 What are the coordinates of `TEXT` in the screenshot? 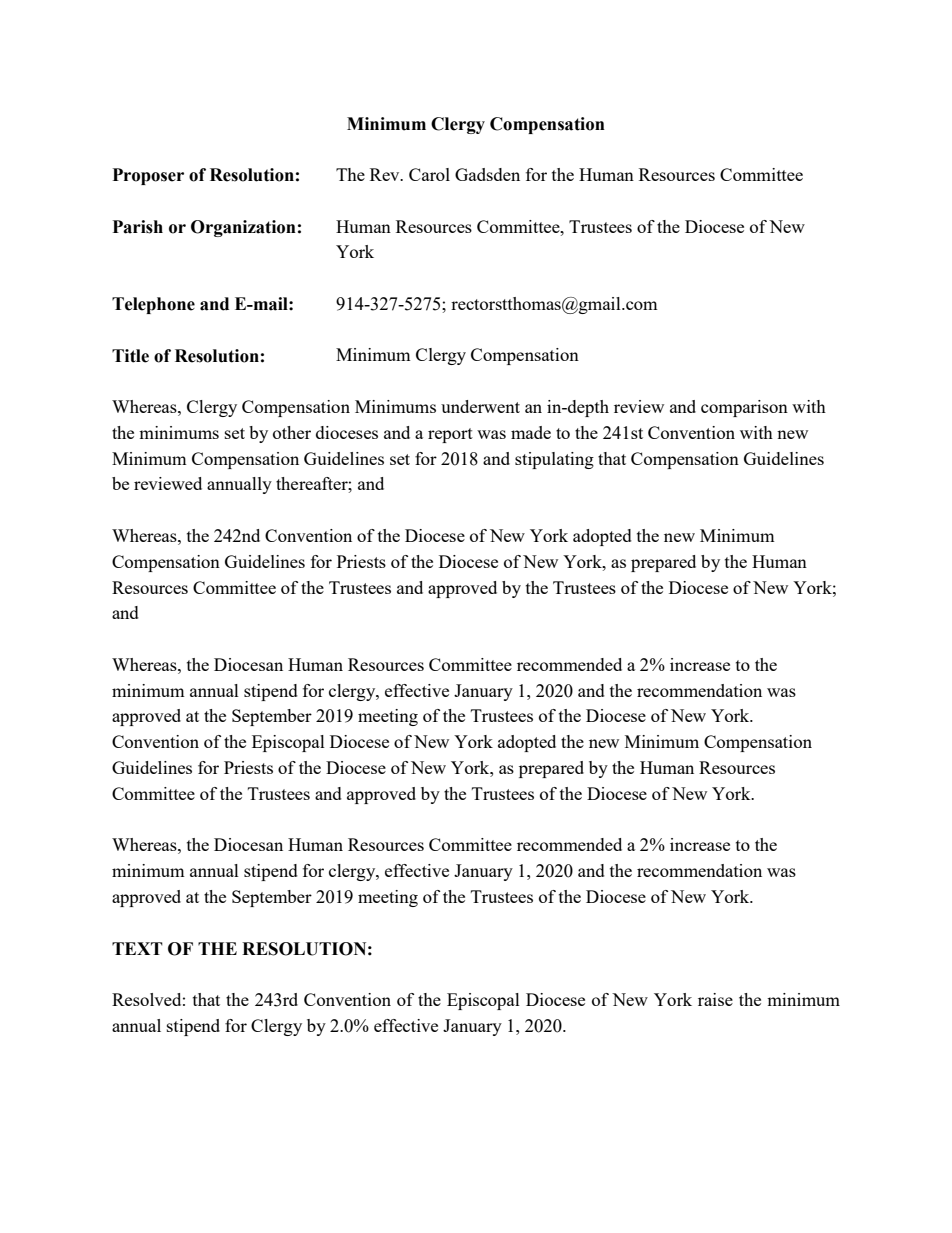 It's located at (137, 948).
